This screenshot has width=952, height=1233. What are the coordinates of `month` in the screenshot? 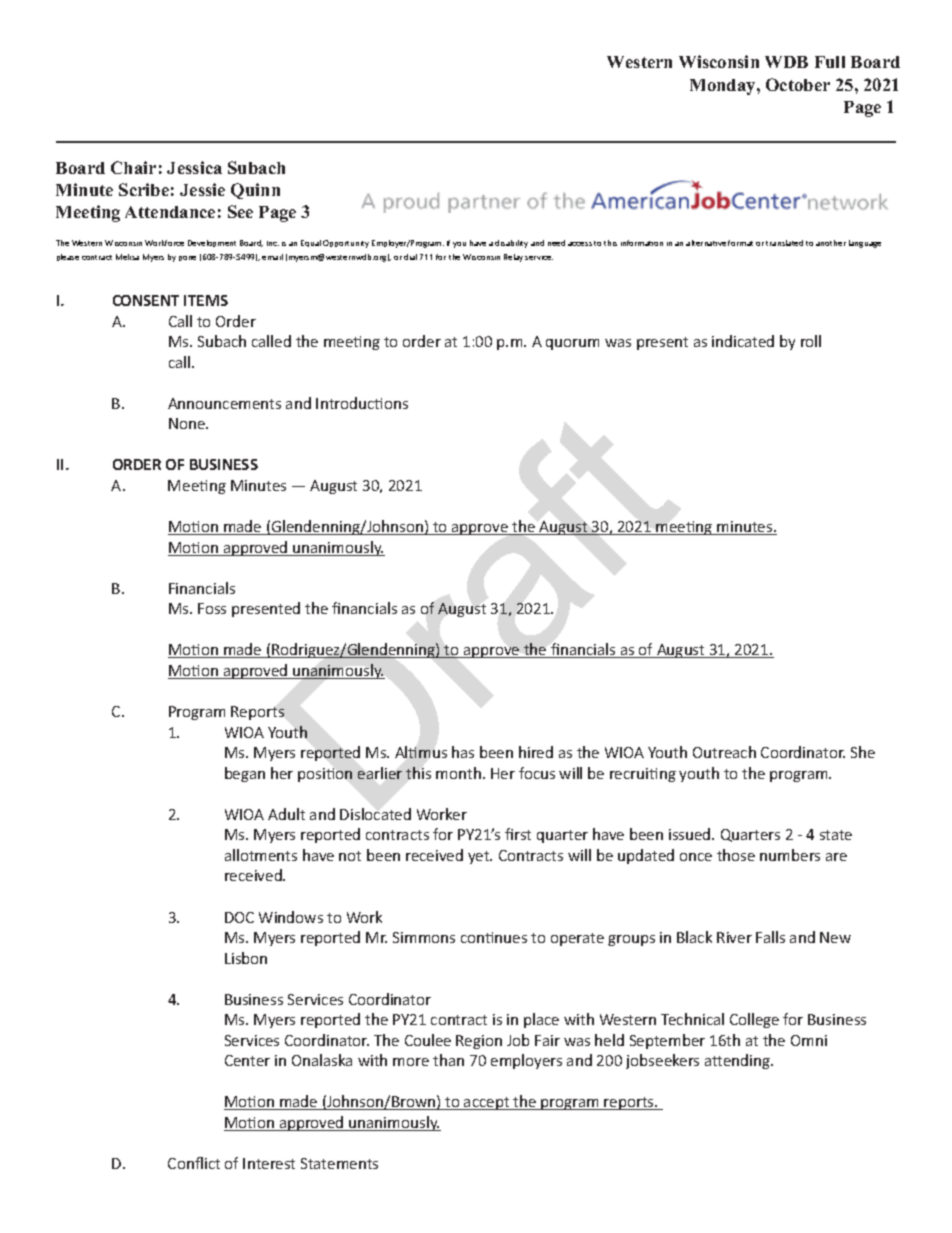 It's located at (458, 773).
